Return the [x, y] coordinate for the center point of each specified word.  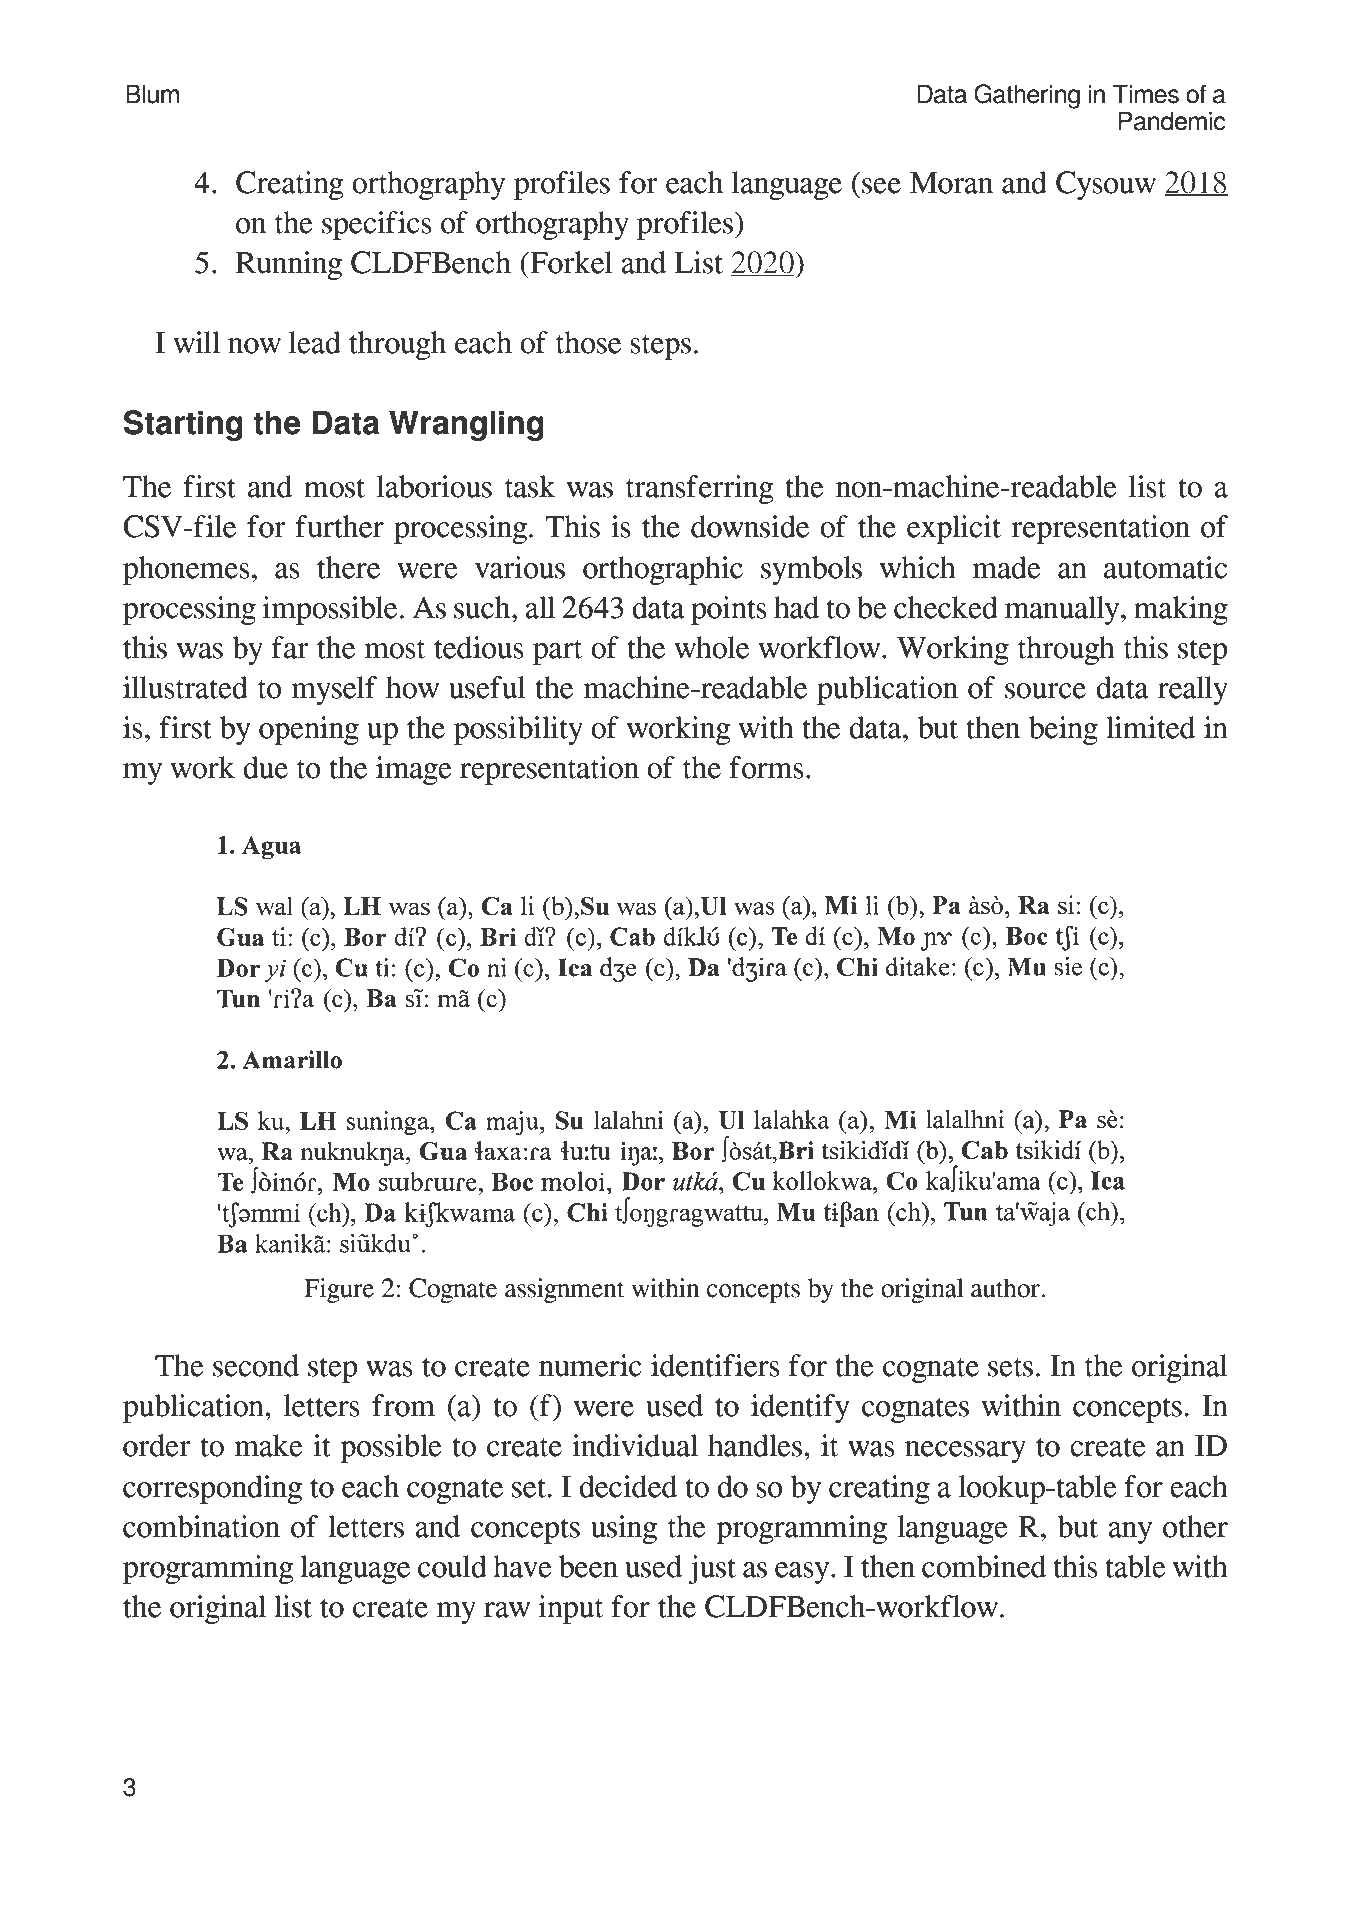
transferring [700, 489]
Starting [183, 425]
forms [766, 767]
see [881, 186]
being [1063, 730]
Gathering [1027, 96]
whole [711, 647]
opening [309, 730]
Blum [152, 94]
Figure [339, 1290]
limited [1150, 727]
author [1006, 1288]
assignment [565, 1290]
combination [201, 1526]
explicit [954, 529]
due [265, 767]
